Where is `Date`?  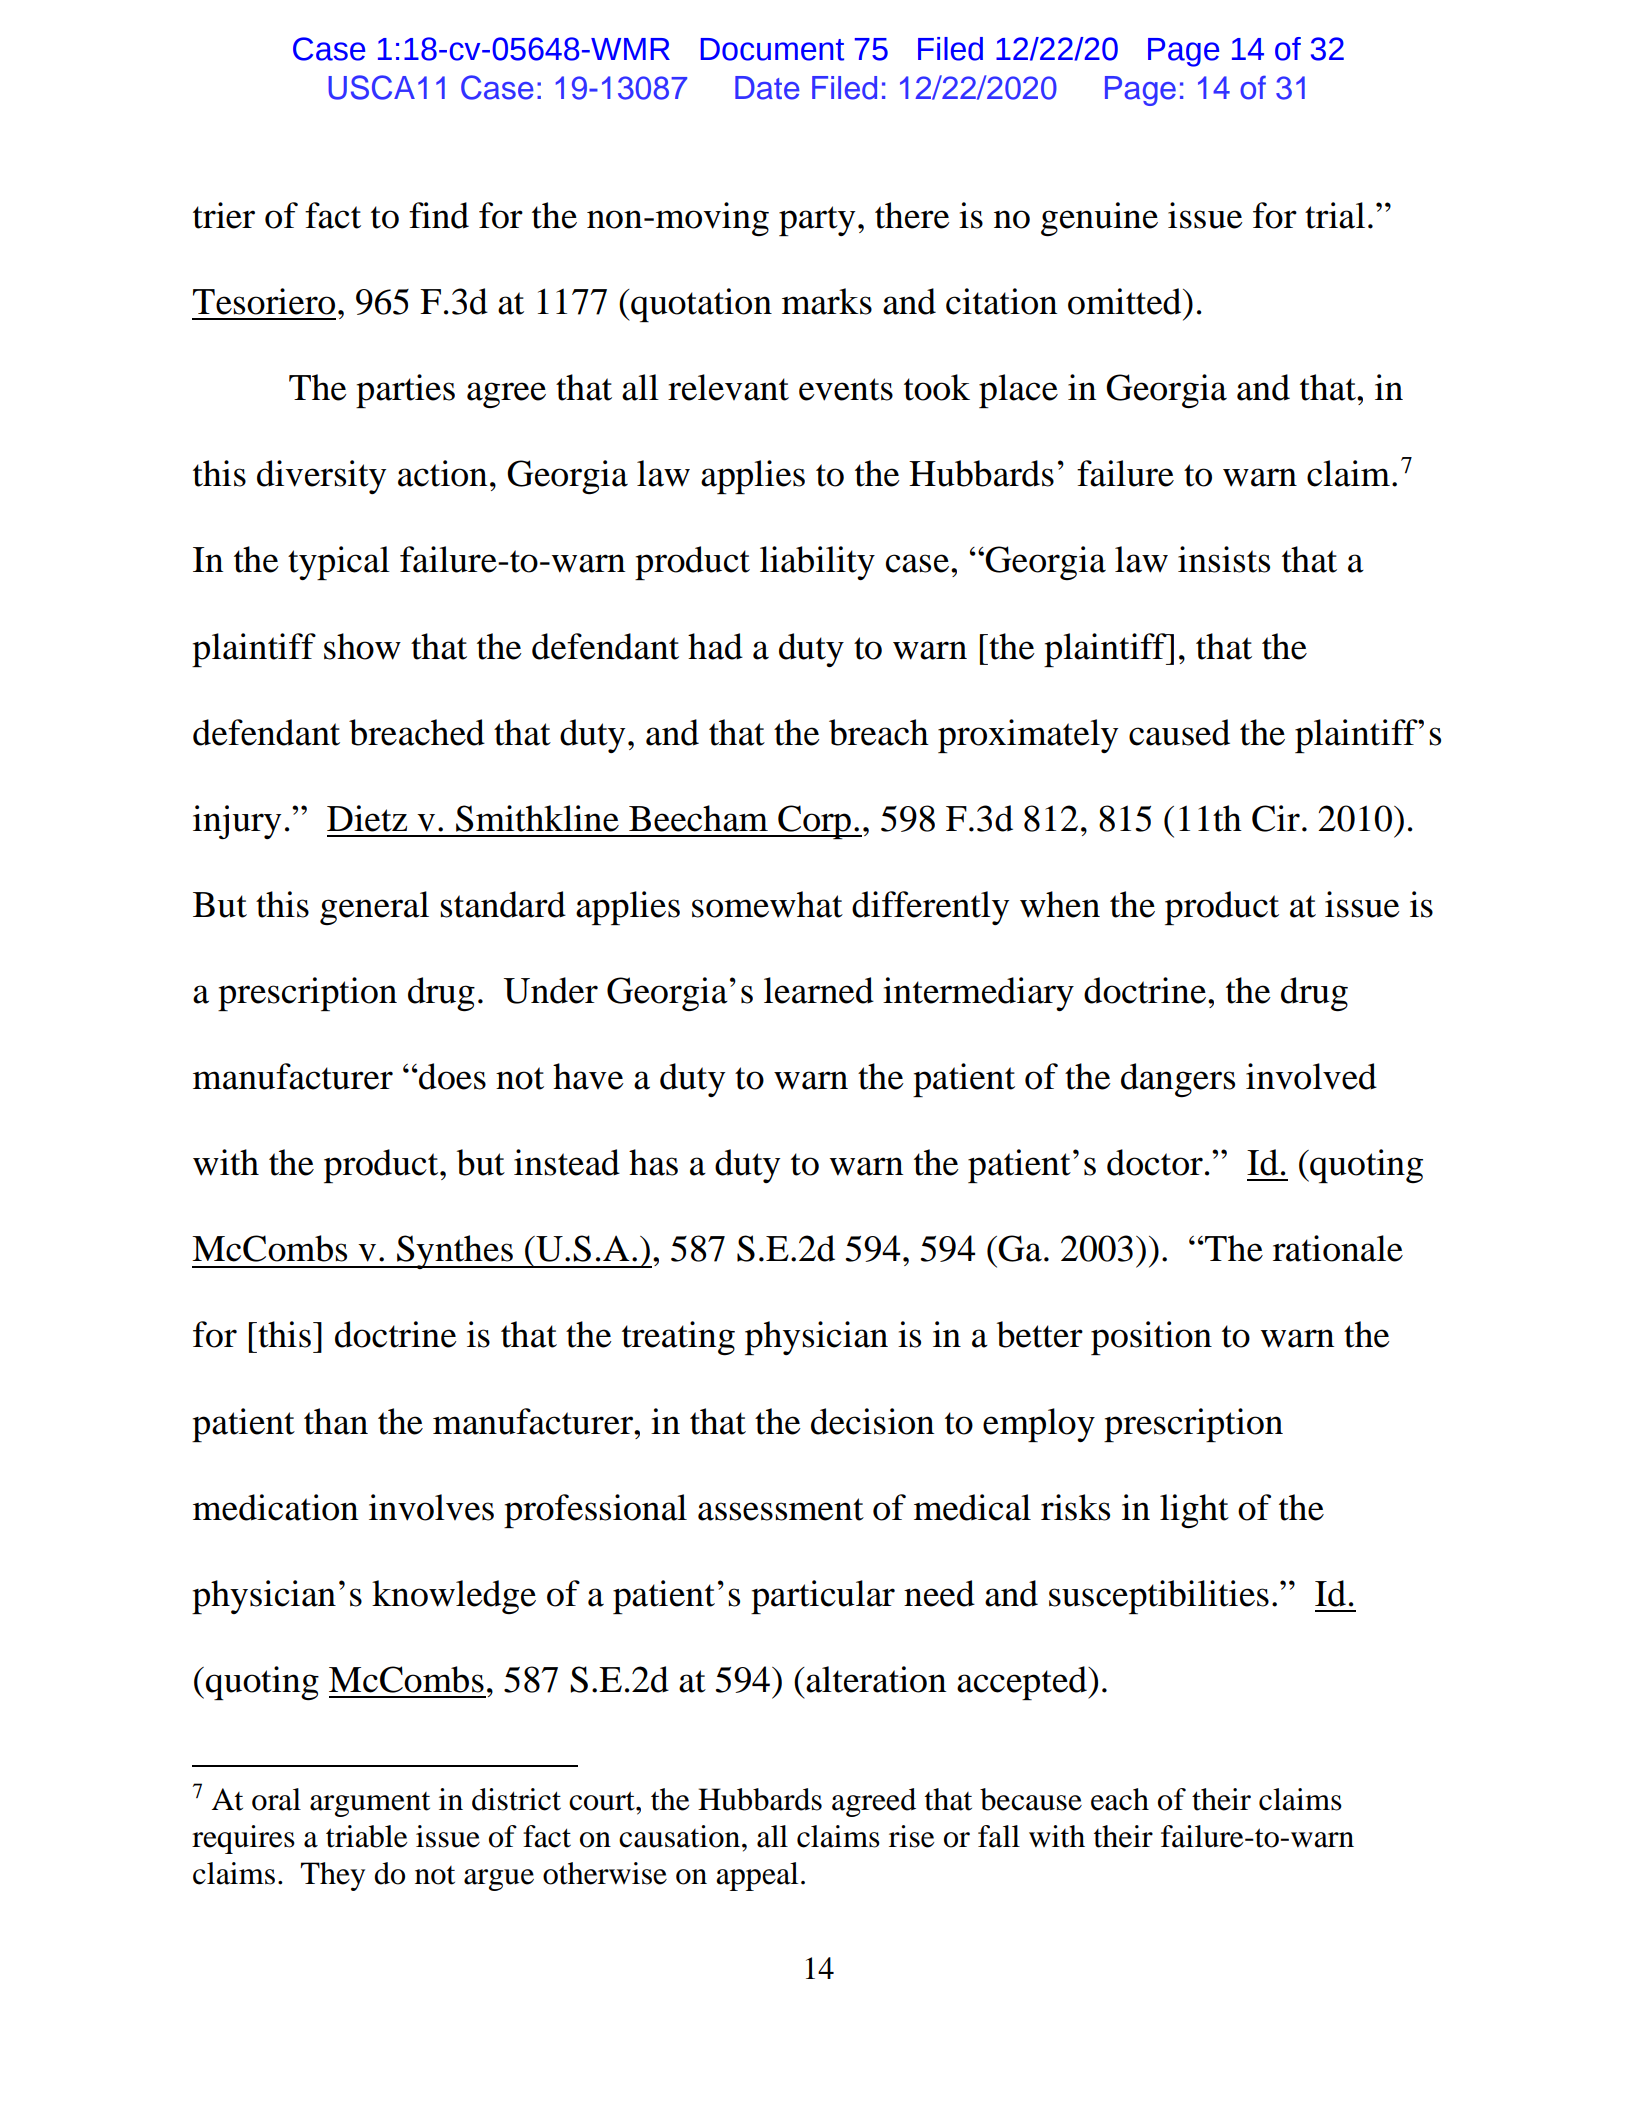
Date is located at coordinates (767, 88).
